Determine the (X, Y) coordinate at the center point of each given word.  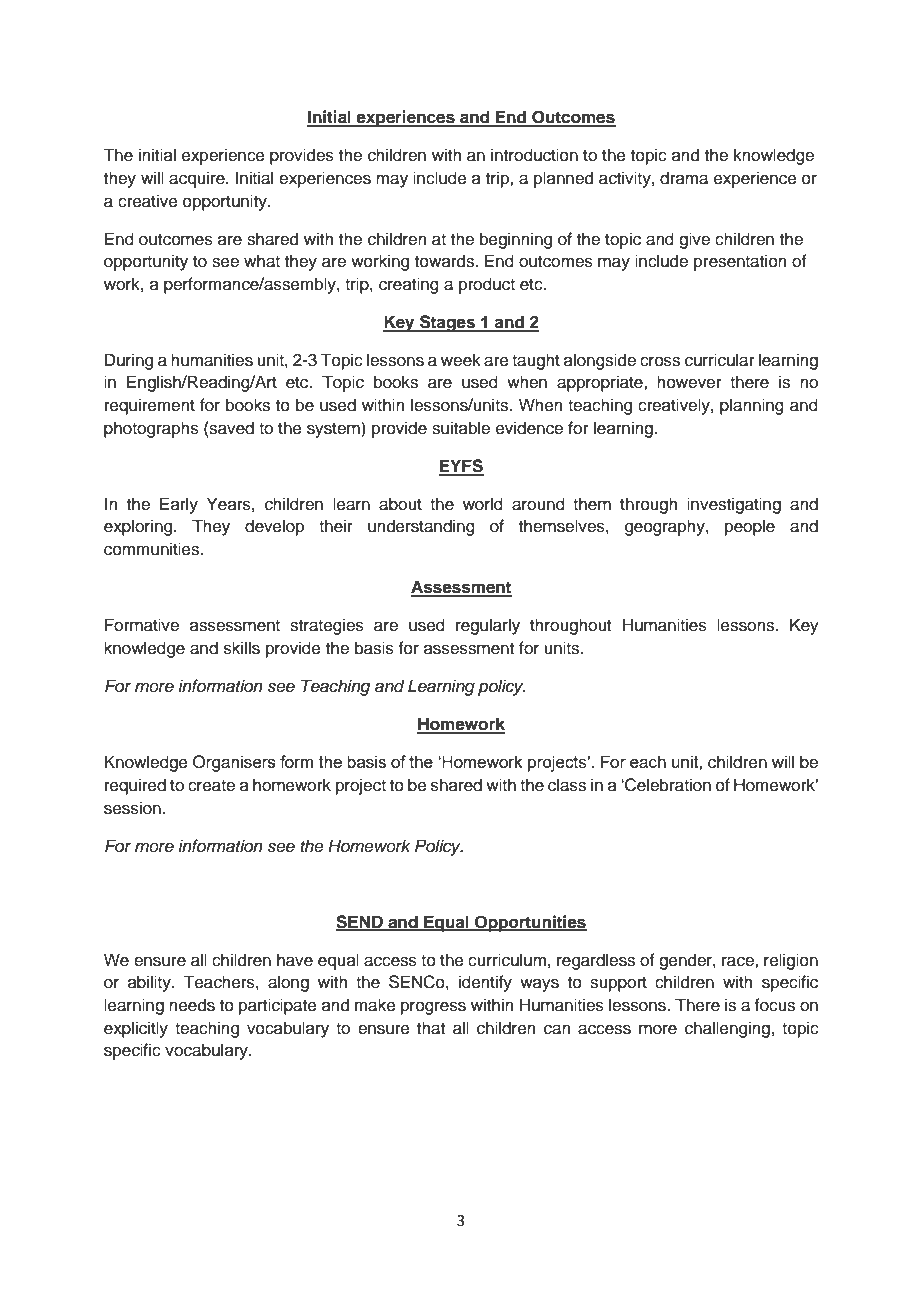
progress (433, 1008)
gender (686, 961)
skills (242, 648)
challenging (727, 1029)
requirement (150, 406)
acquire (198, 179)
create (211, 786)
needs (192, 1005)
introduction (534, 155)
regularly (488, 626)
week (461, 360)
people (750, 527)
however (689, 382)
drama (684, 178)
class (567, 785)
